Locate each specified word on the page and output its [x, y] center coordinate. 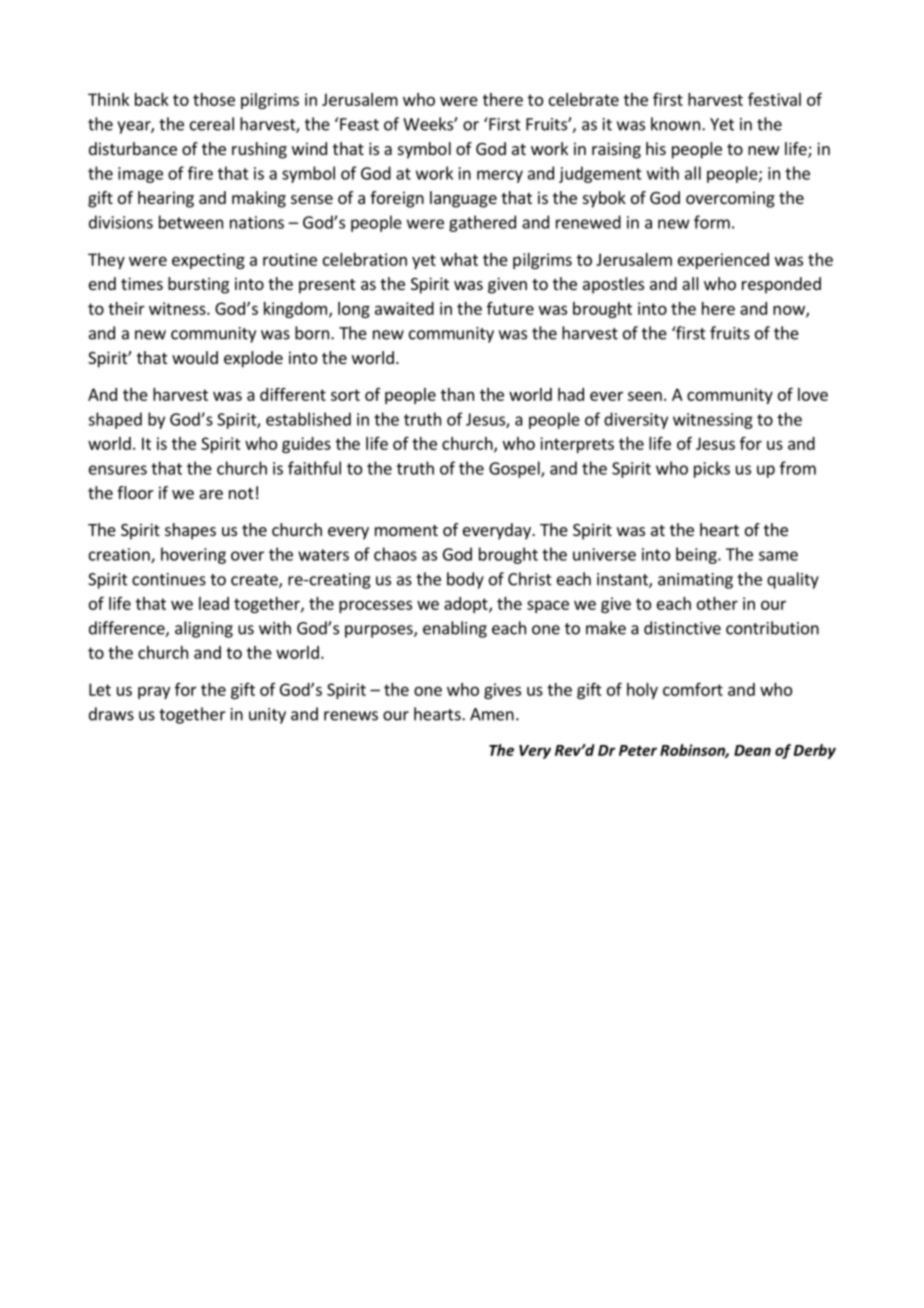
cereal [212, 124]
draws [111, 714]
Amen [492, 714]
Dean [752, 750]
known [675, 124]
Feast [359, 124]
